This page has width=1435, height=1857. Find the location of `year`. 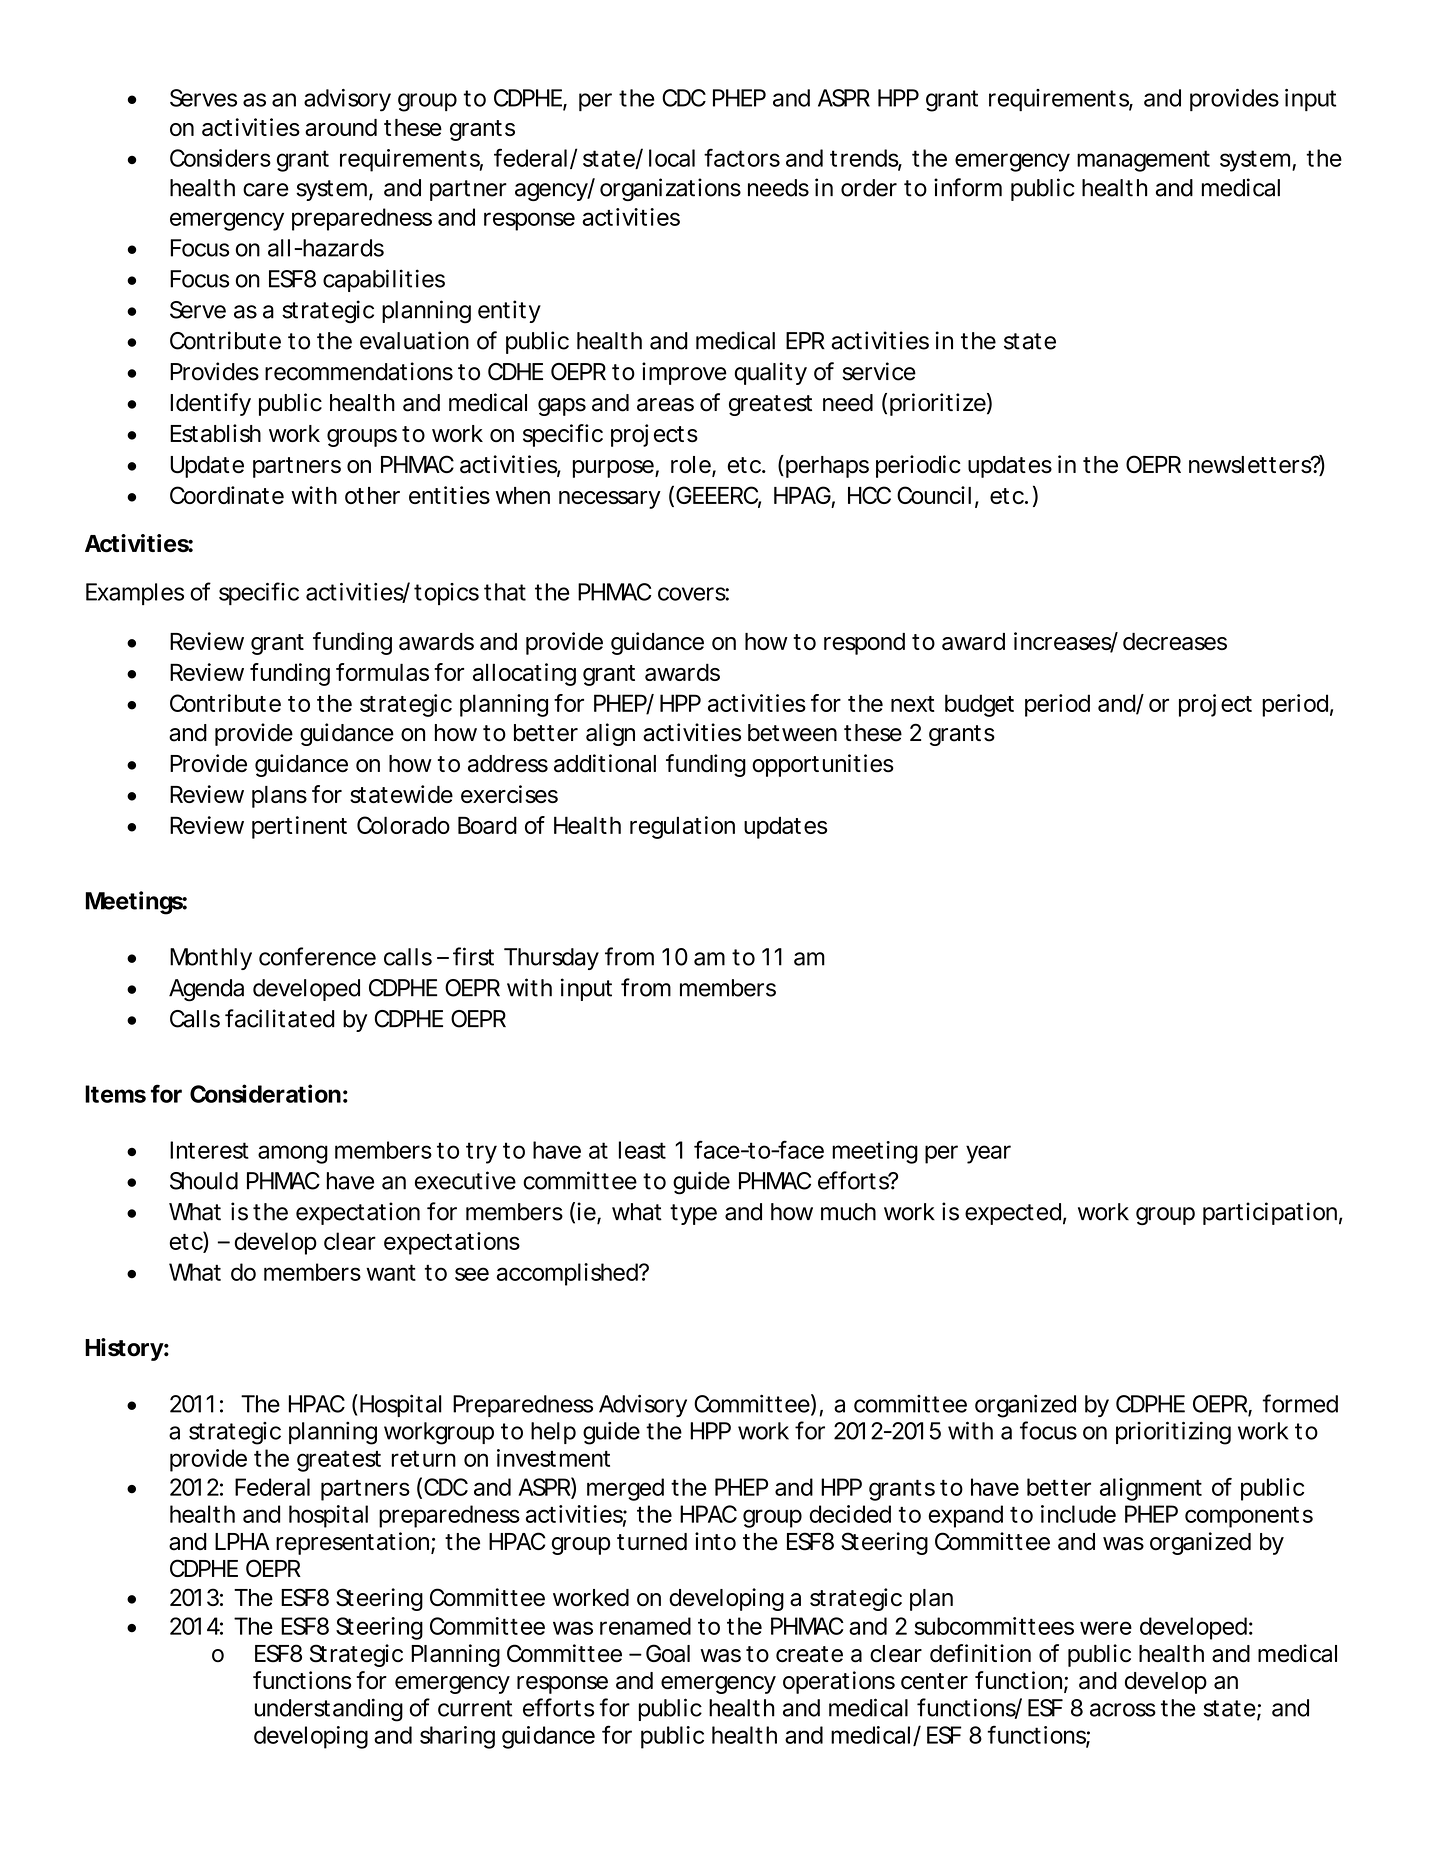

year is located at coordinates (988, 1154).
